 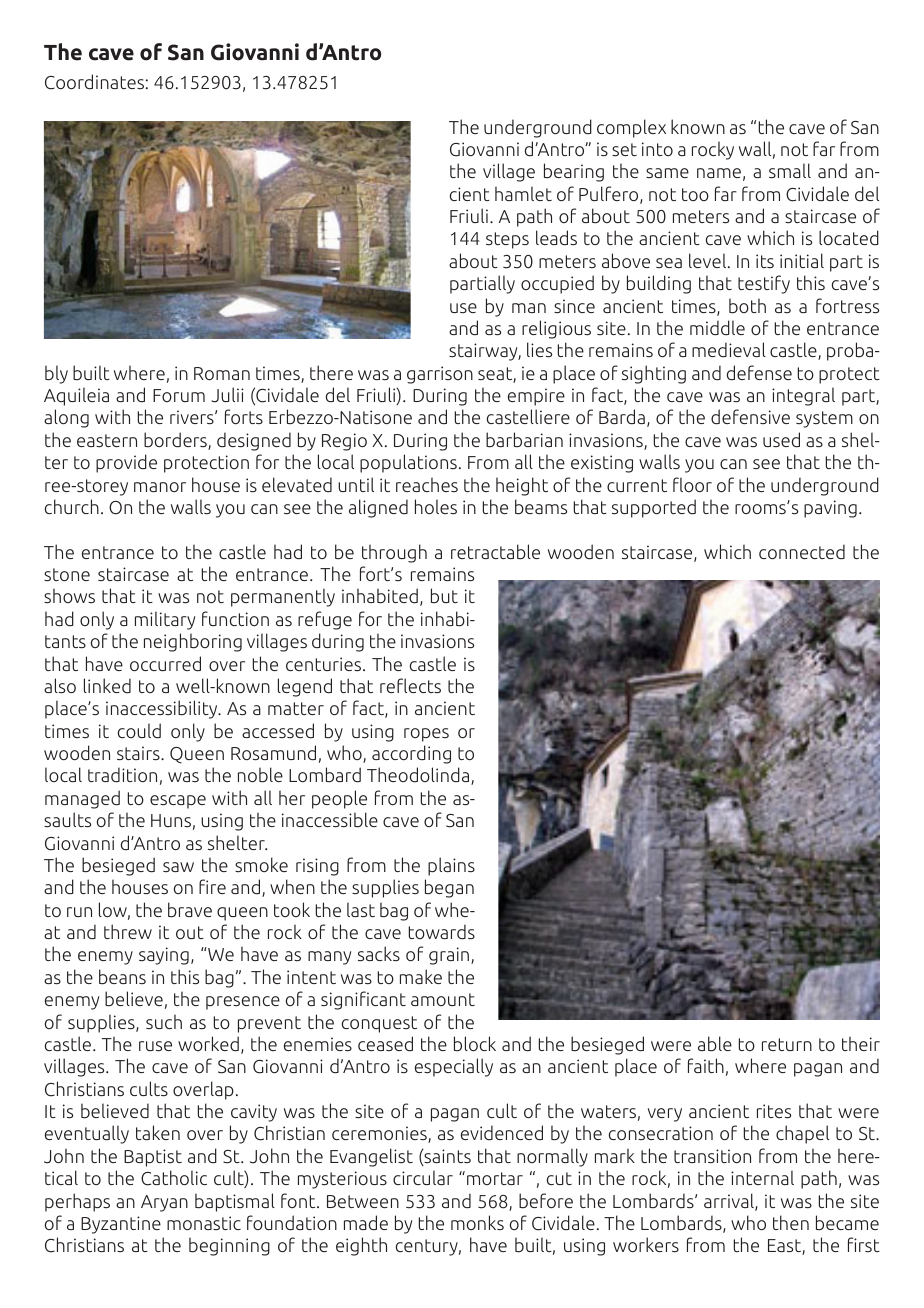 I want to click on plains, so click(x=451, y=866).
